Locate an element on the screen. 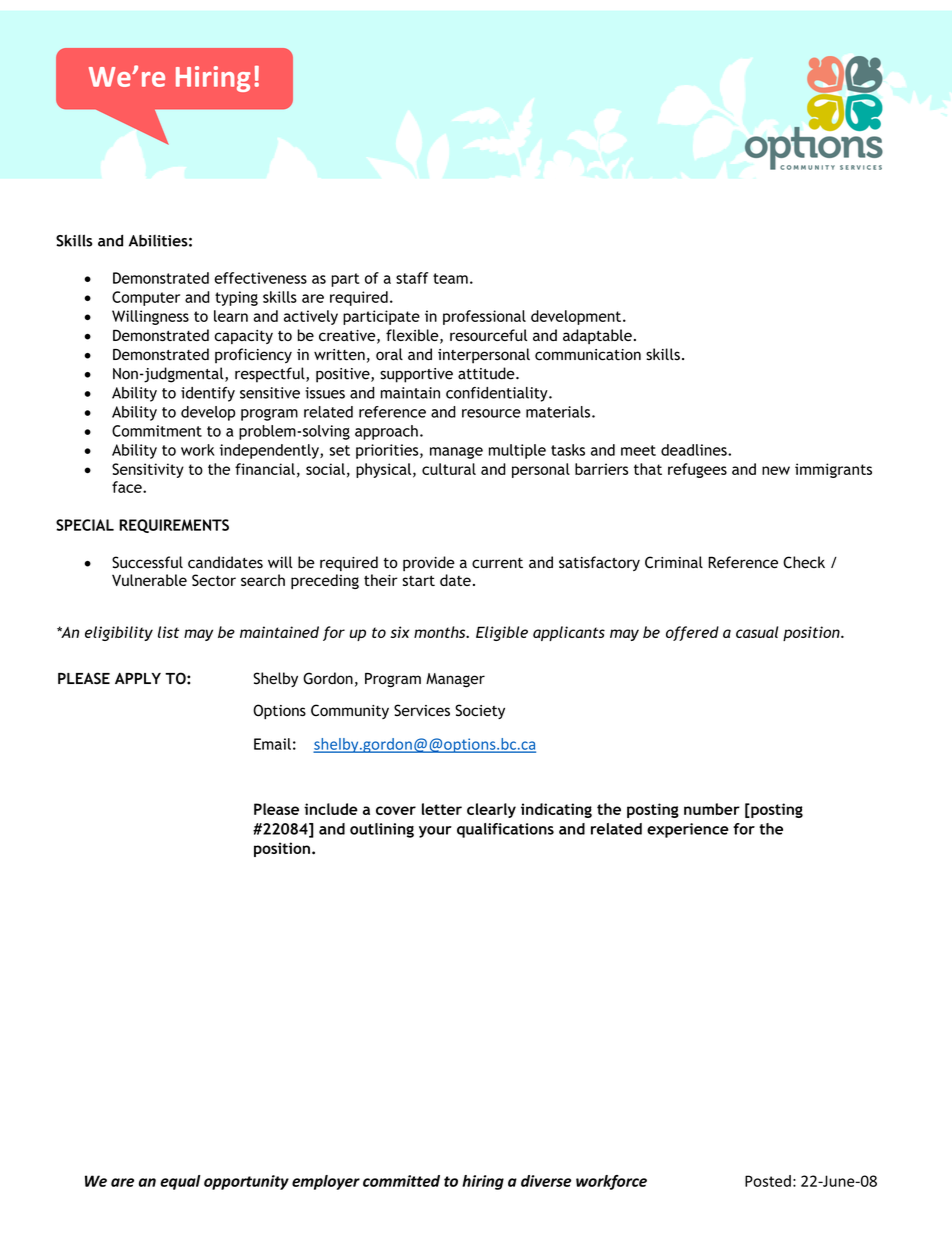 The image size is (952, 1233). APPLY is located at coordinates (138, 678).
